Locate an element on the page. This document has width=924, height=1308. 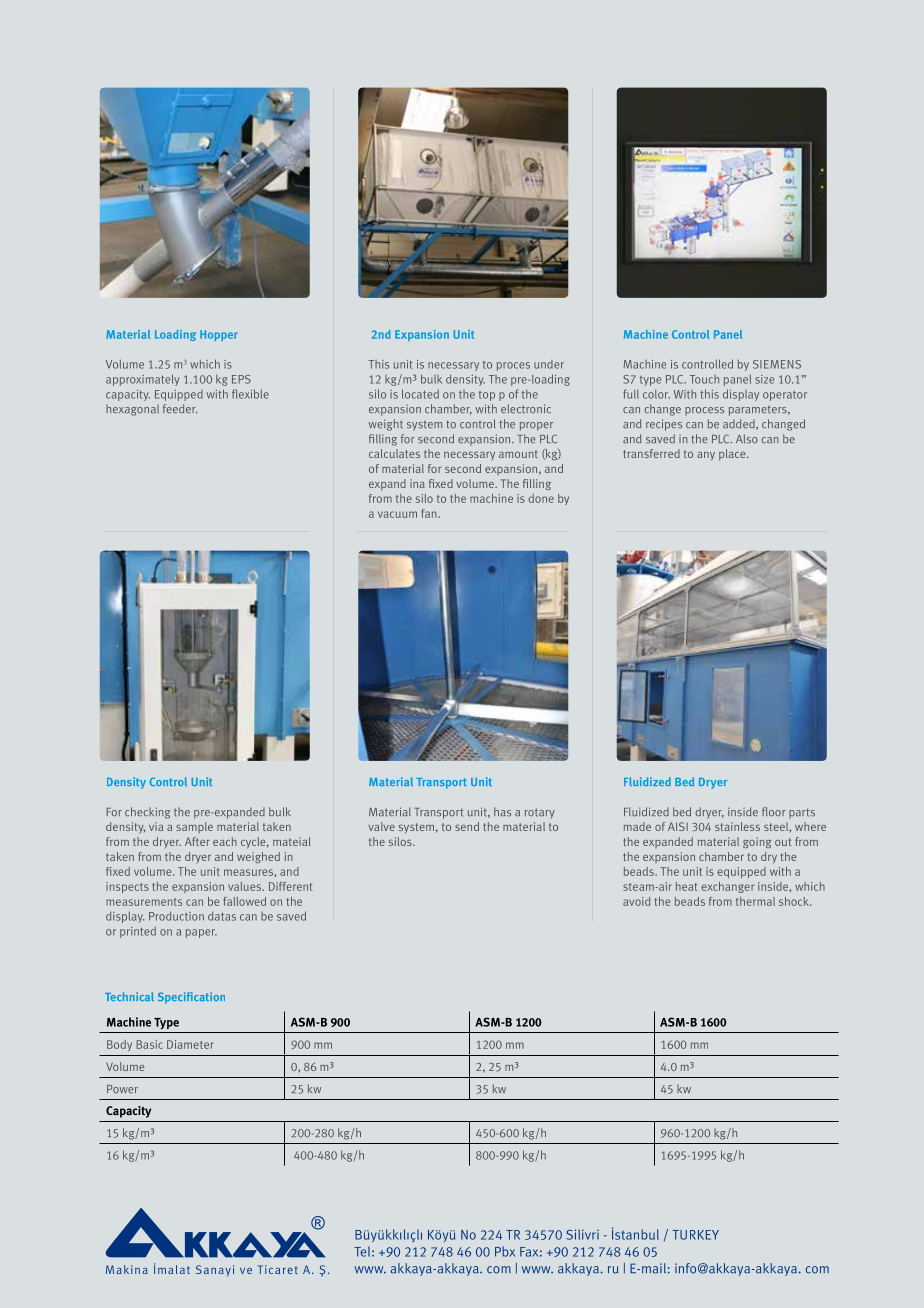
send is located at coordinates (467, 826).
